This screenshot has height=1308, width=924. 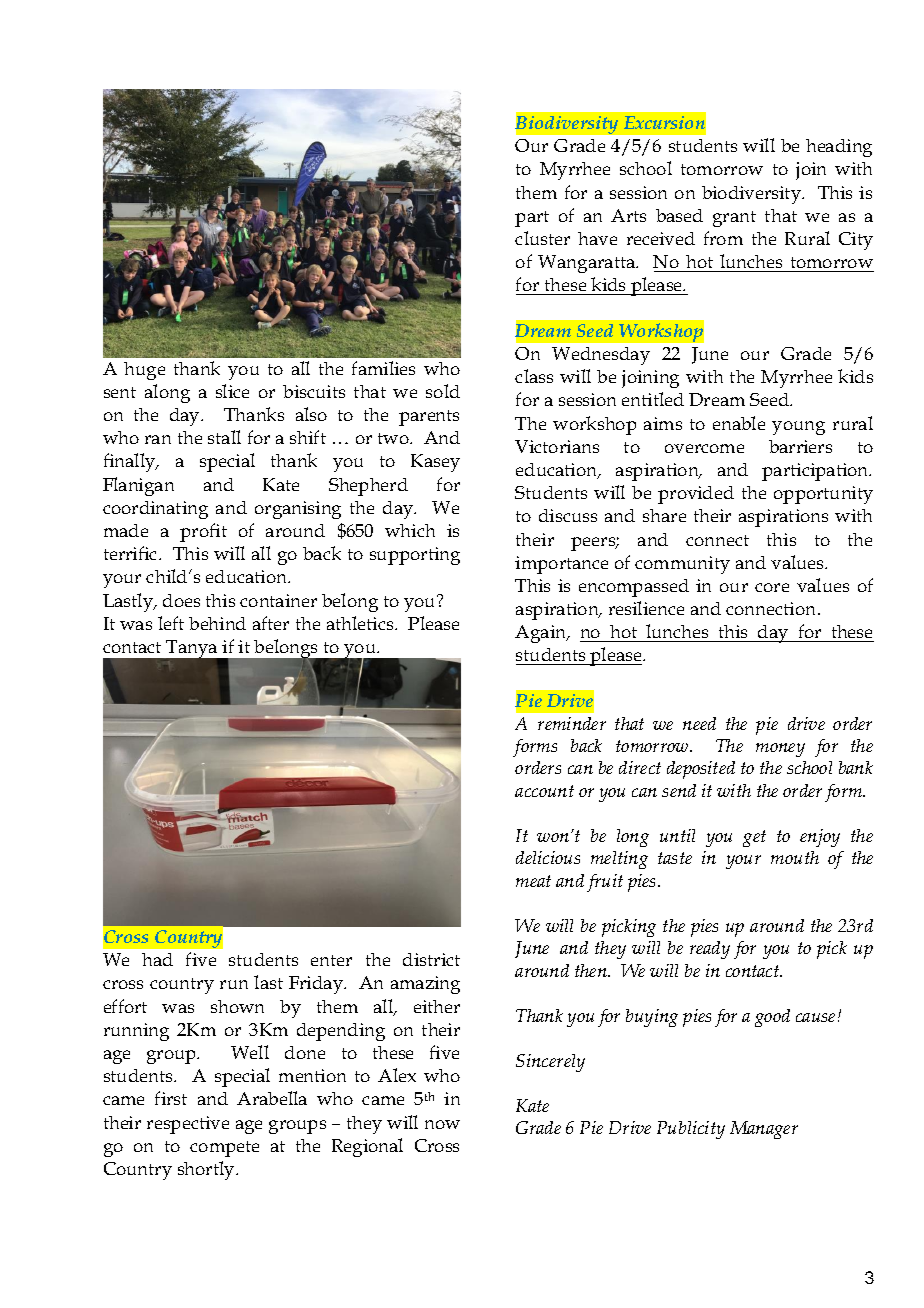 What do you see at coordinates (710, 950) in the screenshot?
I see `ready` at bounding box center [710, 950].
